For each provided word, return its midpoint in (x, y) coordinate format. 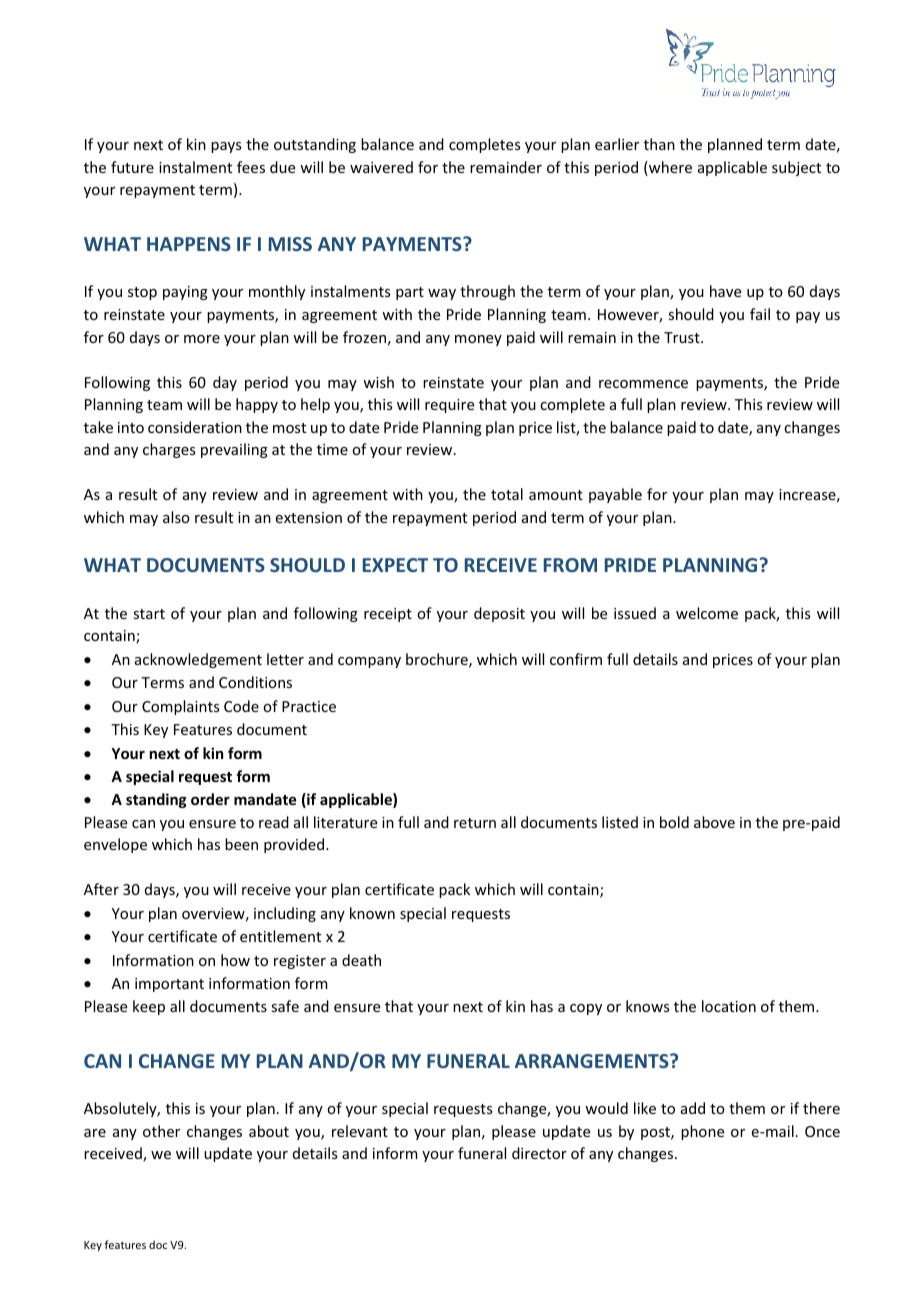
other (161, 1131)
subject (796, 168)
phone (702, 1132)
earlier (617, 144)
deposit (499, 614)
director (539, 1153)
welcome (707, 613)
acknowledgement (198, 660)
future (132, 167)
